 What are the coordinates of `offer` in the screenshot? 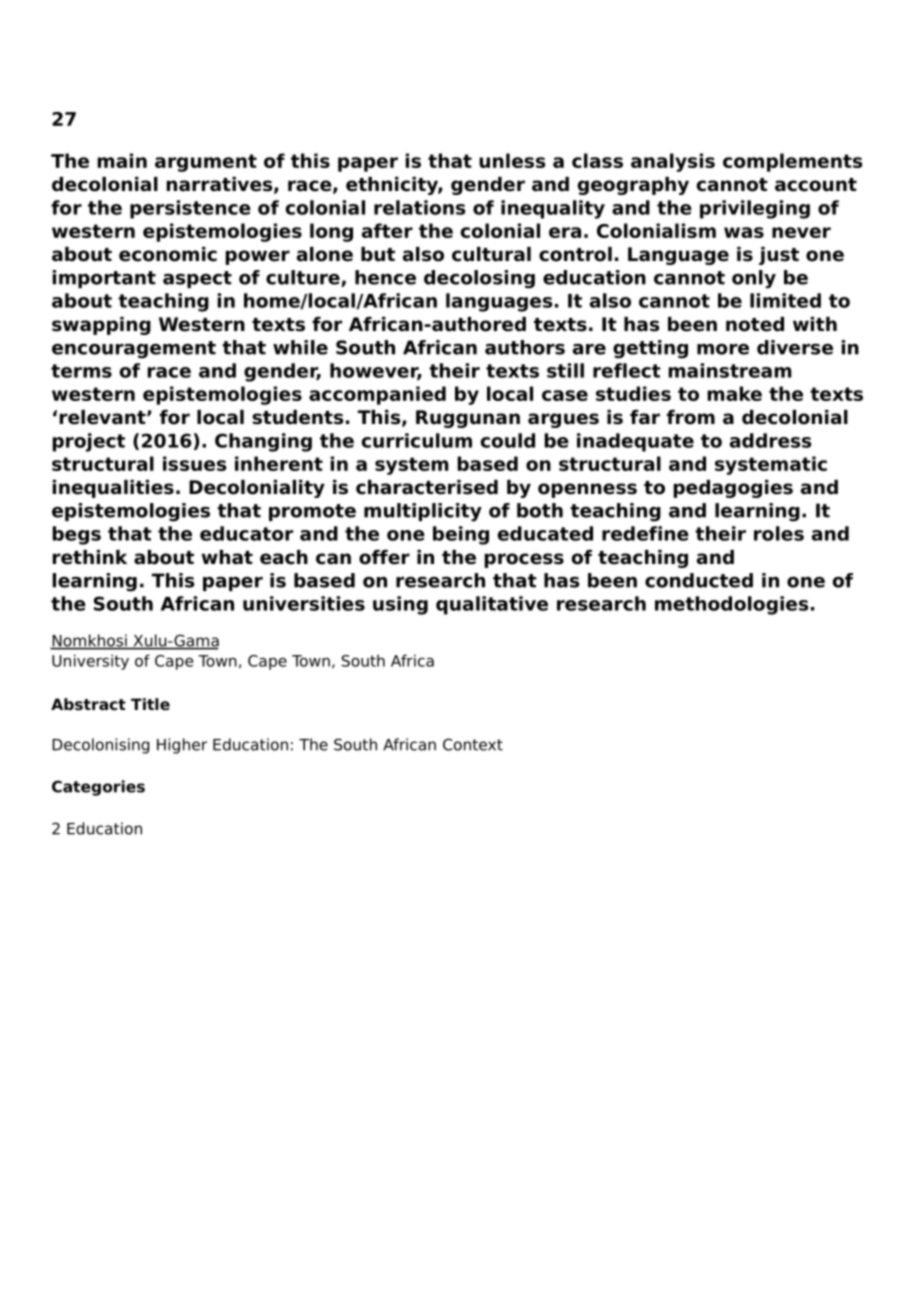 It's located at (384, 557).
